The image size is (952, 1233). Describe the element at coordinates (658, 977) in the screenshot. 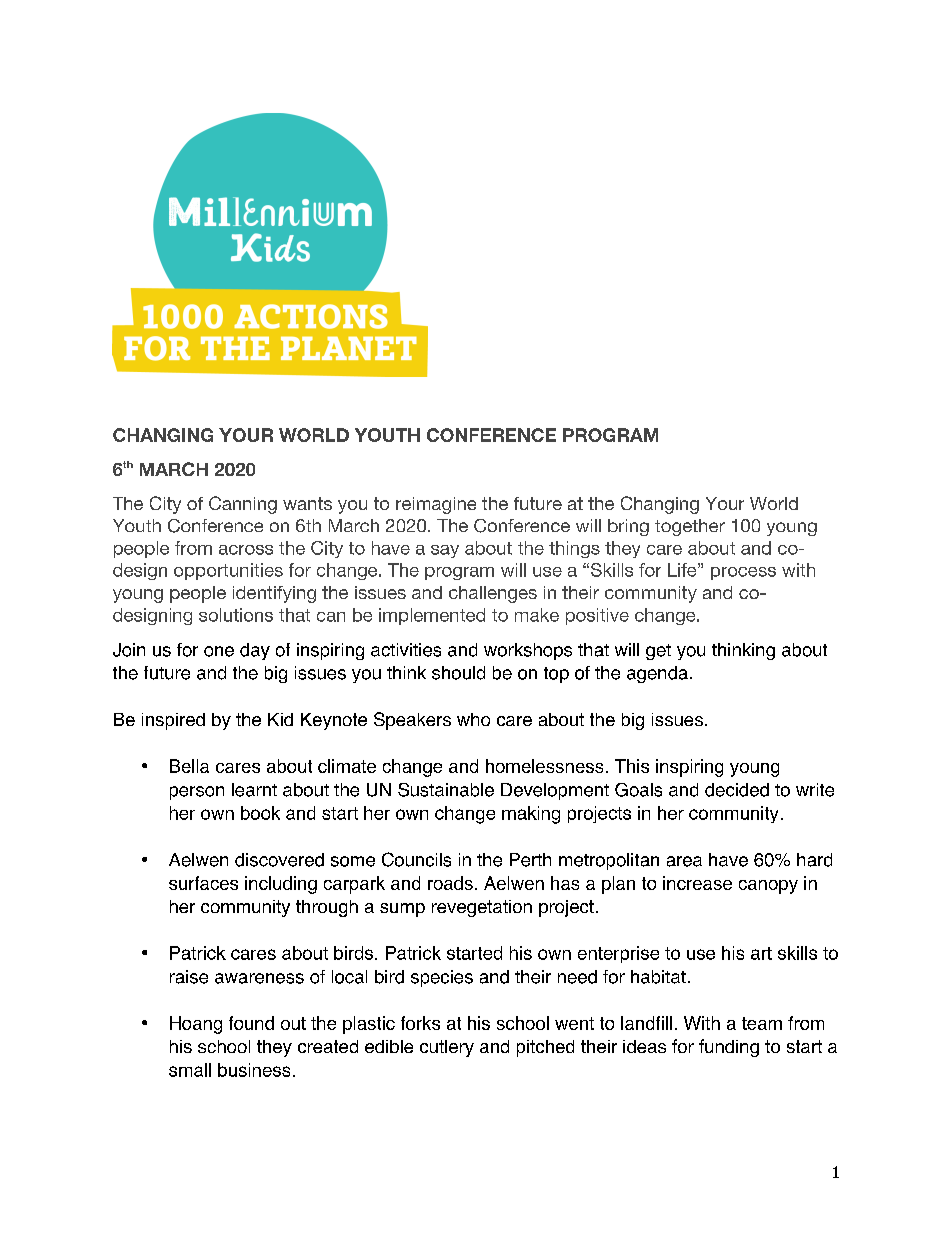

I see `habitat` at that location.
